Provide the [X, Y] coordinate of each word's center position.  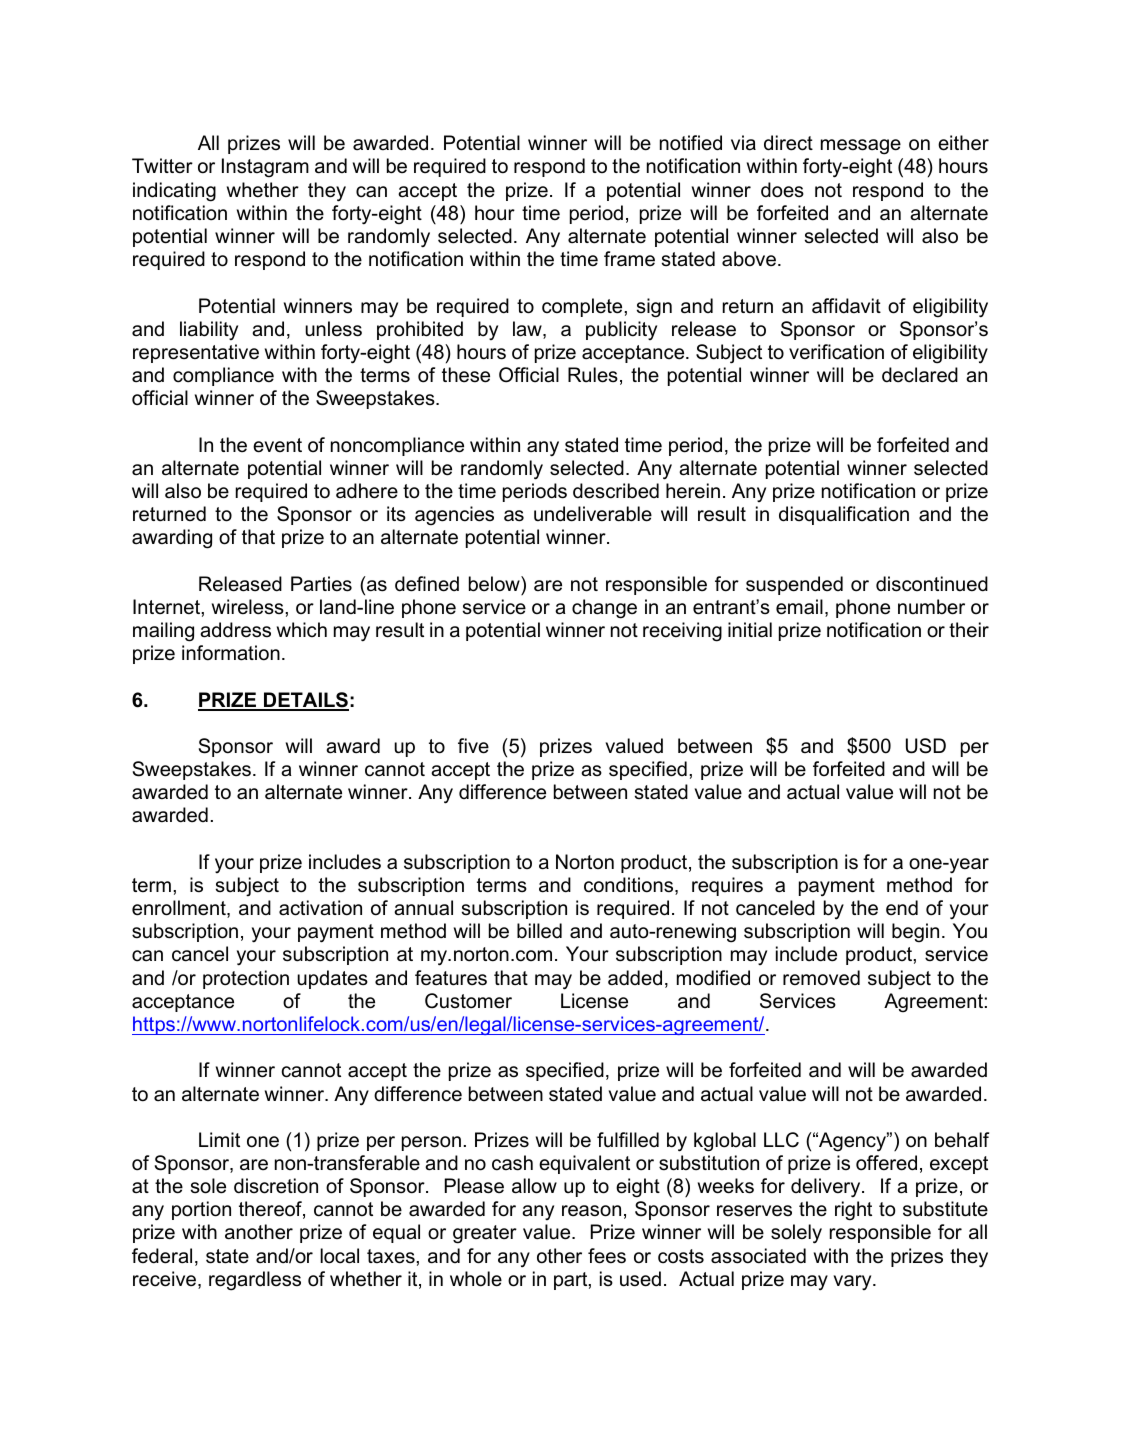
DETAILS [305, 701]
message [861, 147]
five [473, 746]
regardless [255, 1281]
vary [853, 1282]
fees [607, 1256]
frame [629, 259]
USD [926, 746]
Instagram [265, 168]
